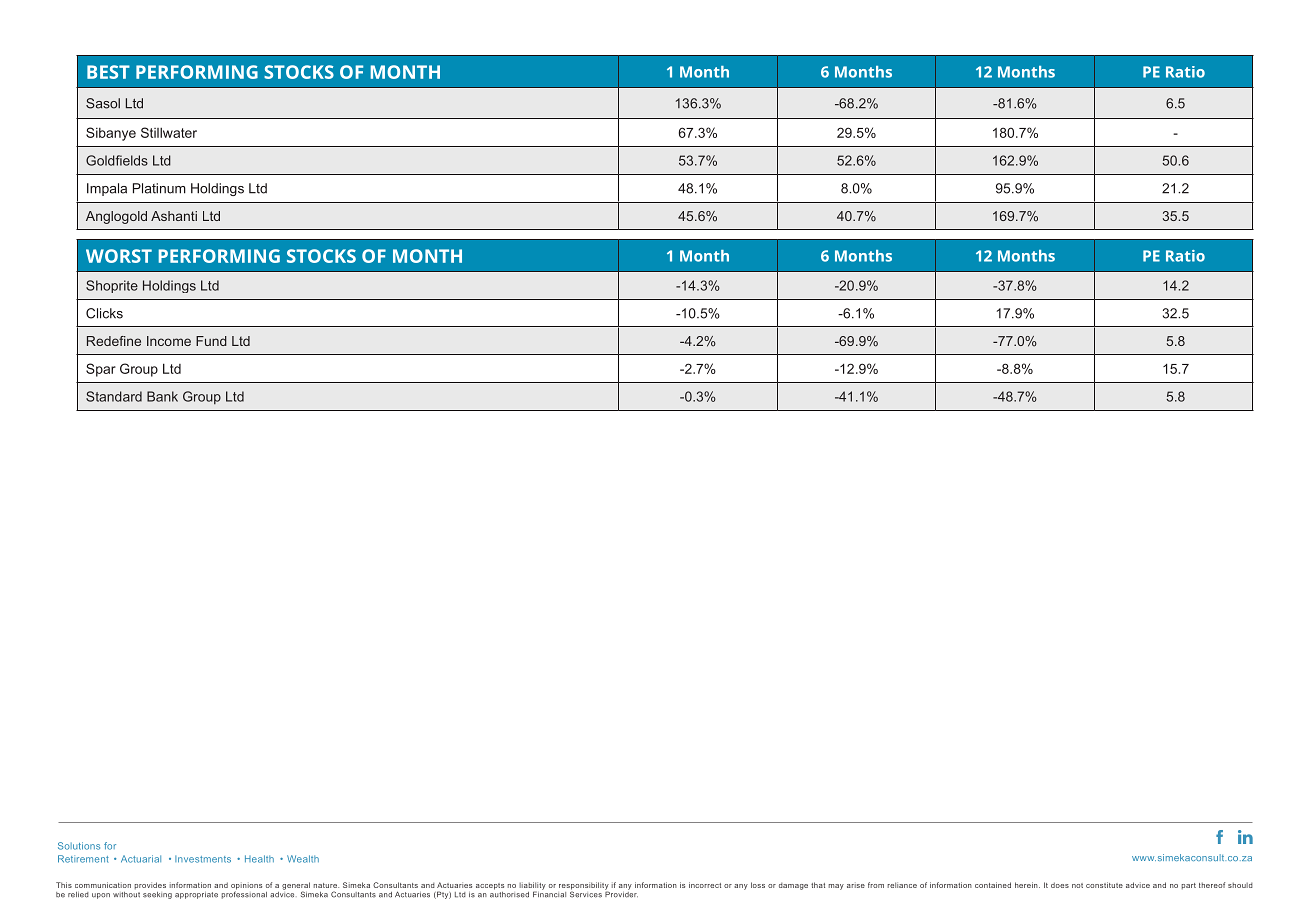 Image resolution: width=1308 pixels, height=924 pixels. Describe the element at coordinates (159, 188) in the document. I see `Platinum` at that location.
